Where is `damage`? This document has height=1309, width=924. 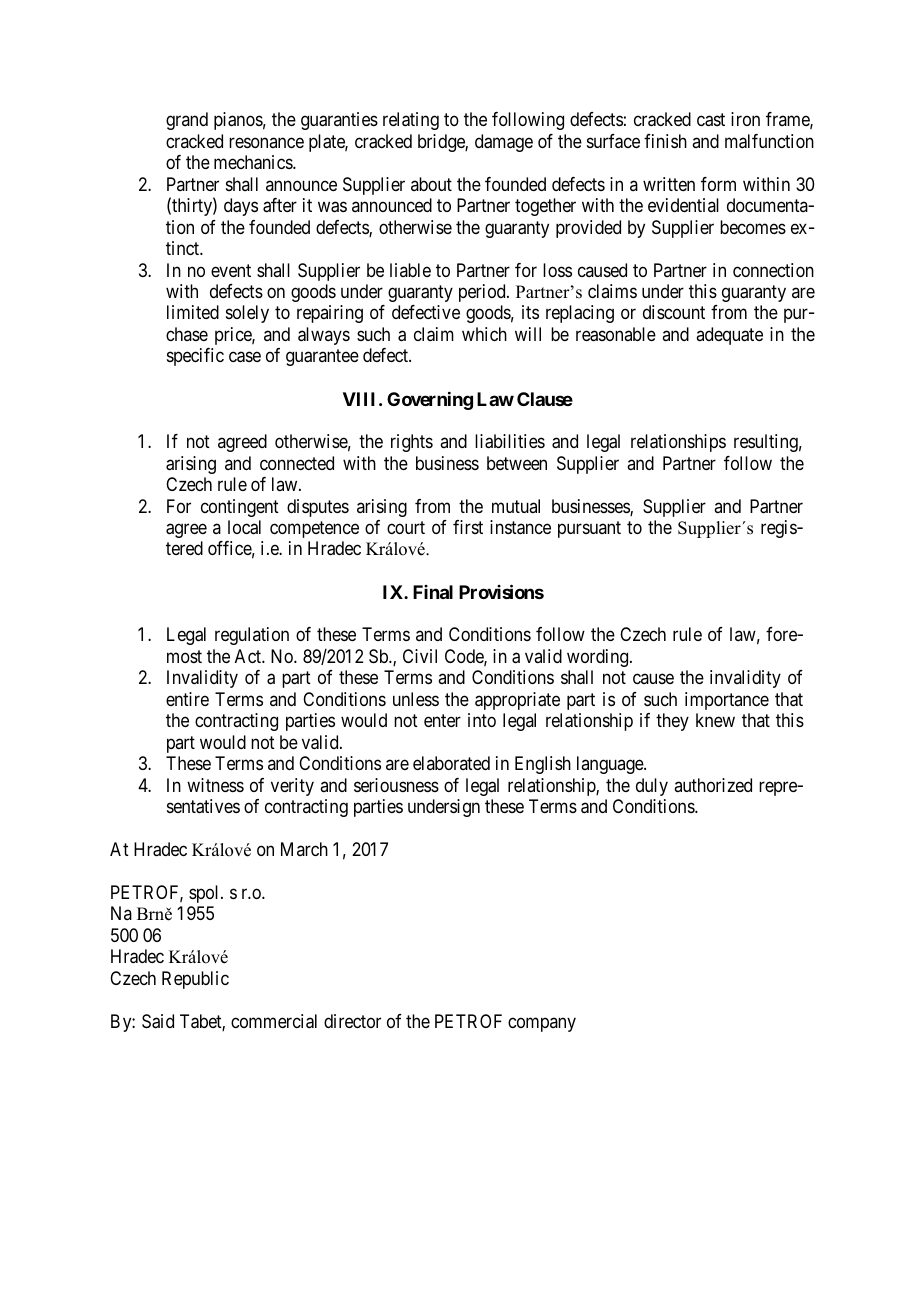
damage is located at coordinates (504, 143).
